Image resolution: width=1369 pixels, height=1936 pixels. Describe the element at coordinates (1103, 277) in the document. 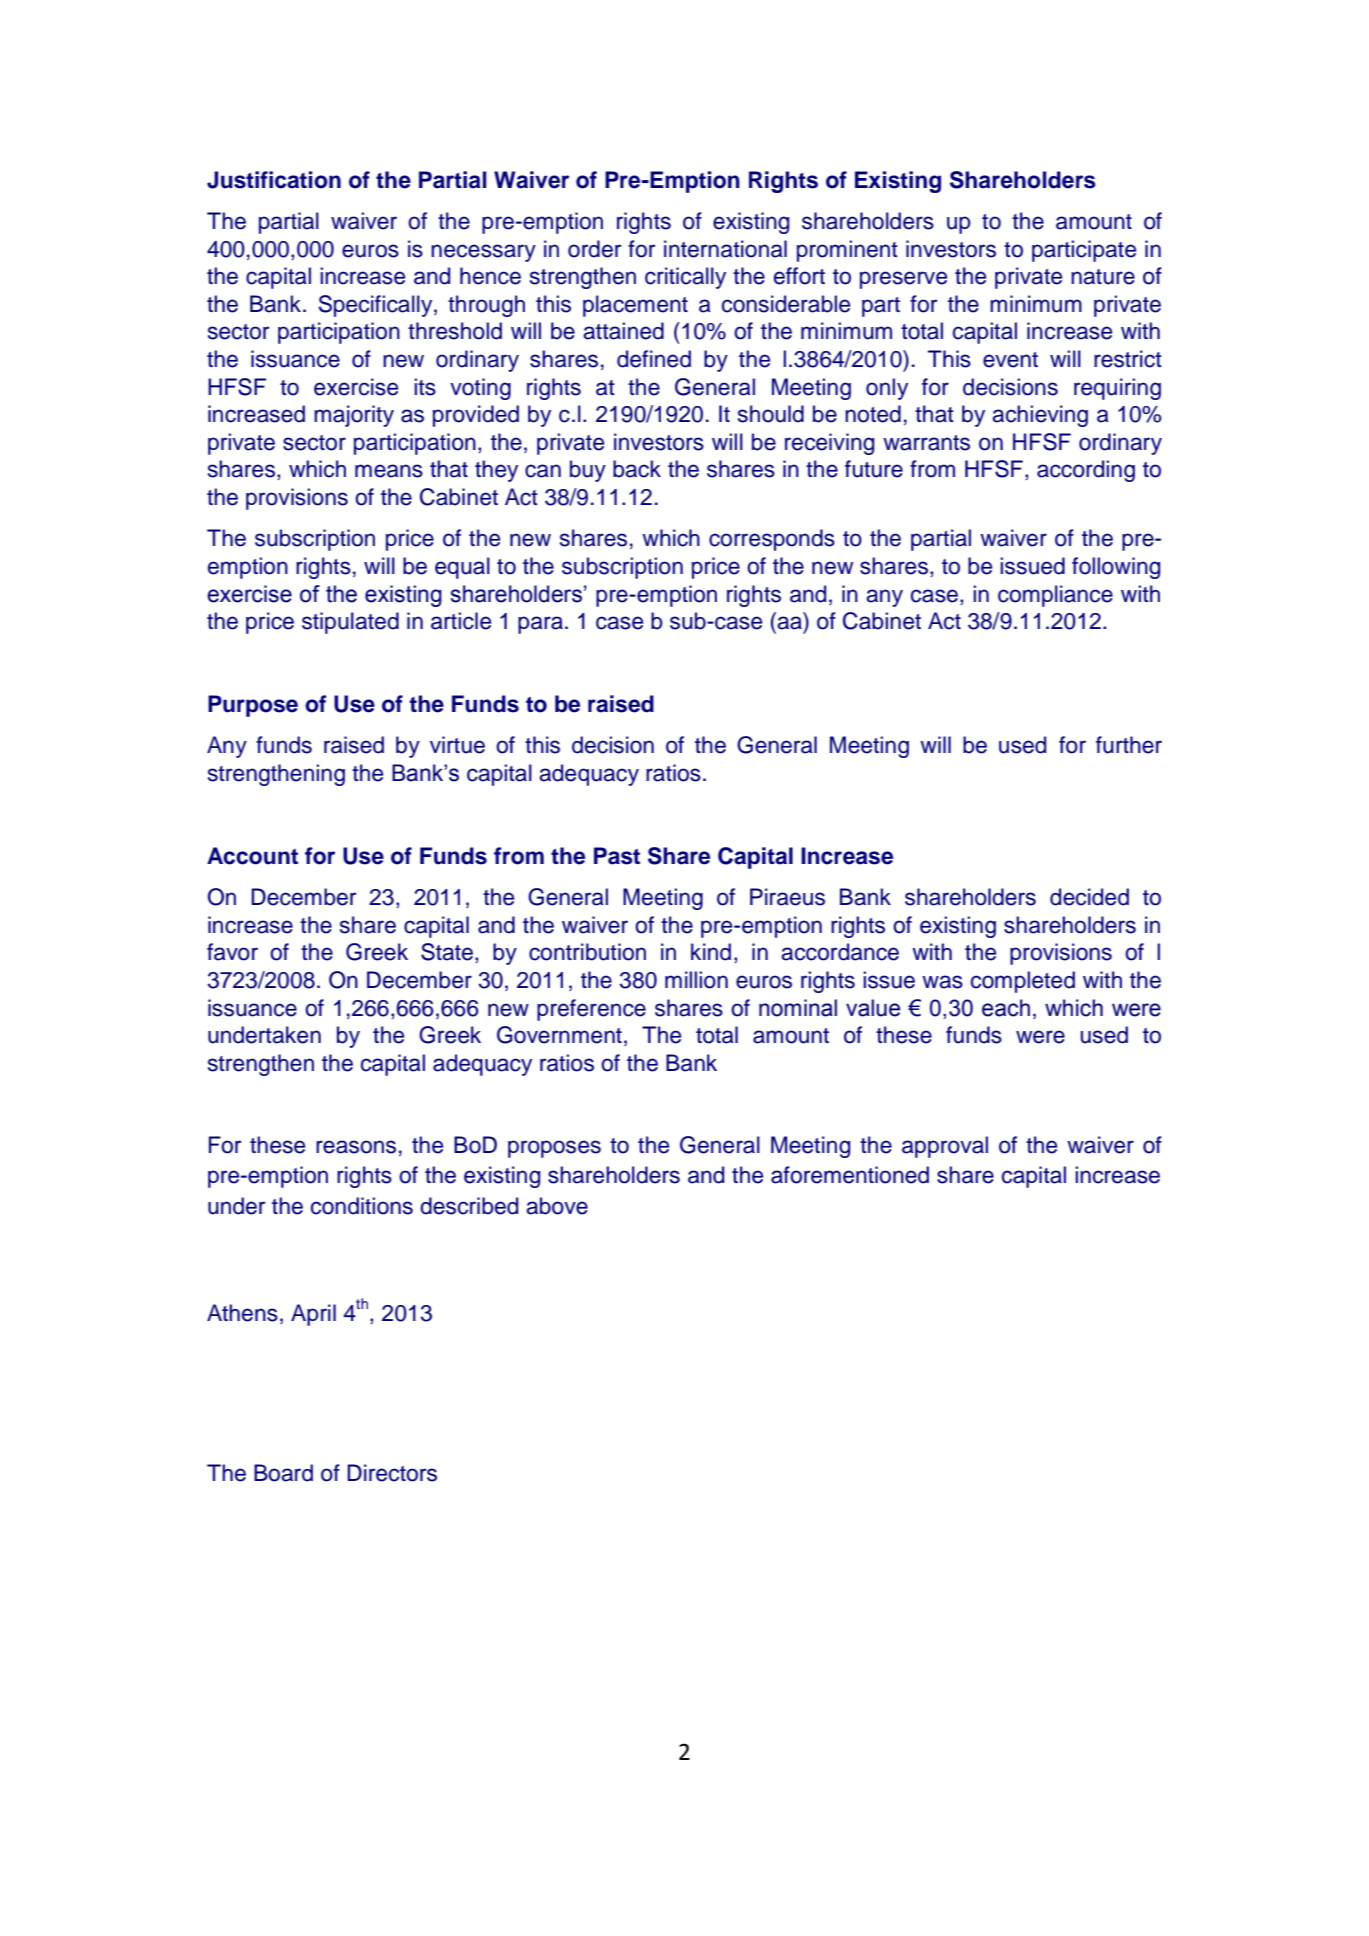

I see `nature` at that location.
